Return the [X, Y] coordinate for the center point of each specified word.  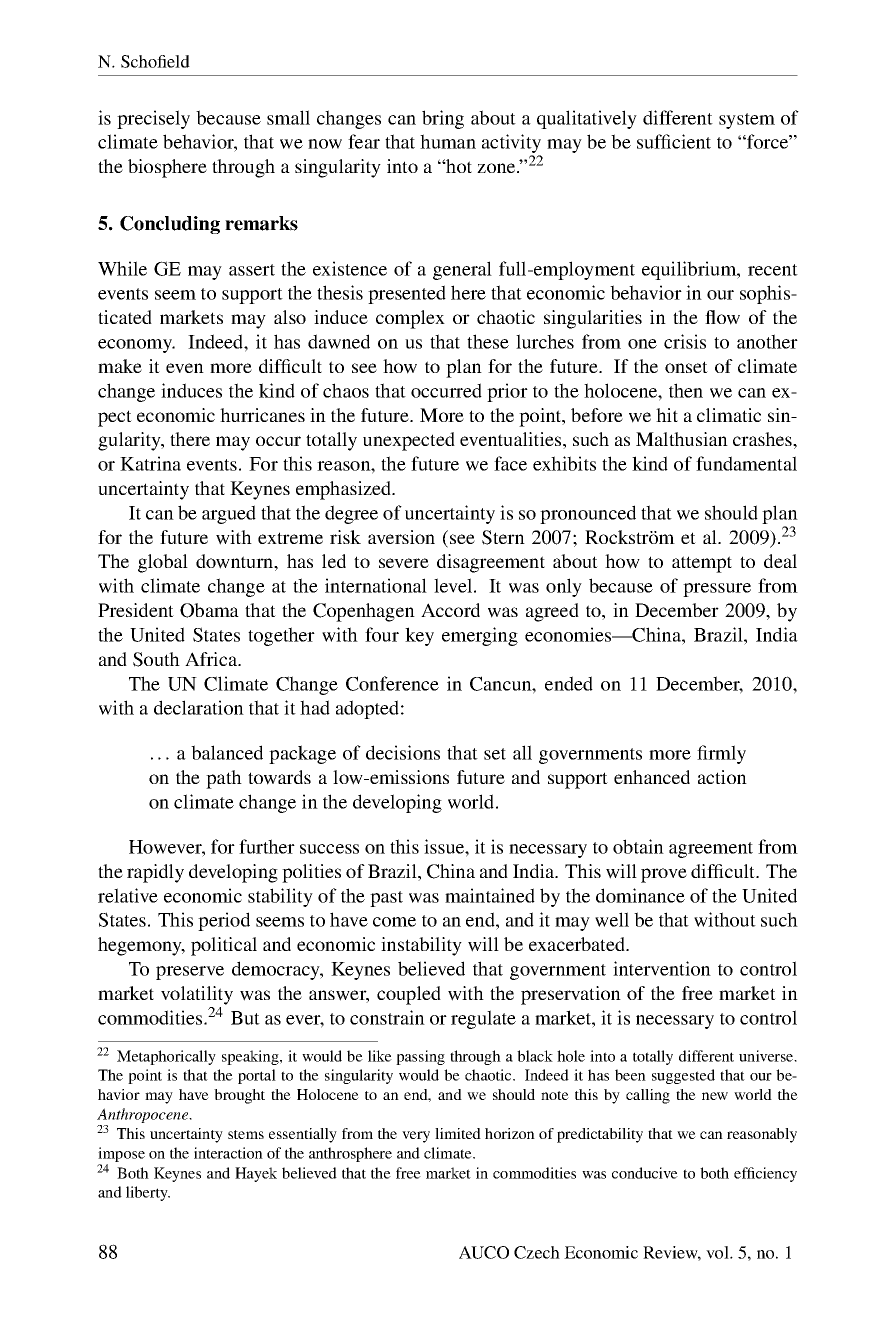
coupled [409, 995]
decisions [403, 752]
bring [443, 119]
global [163, 563]
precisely [153, 119]
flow [722, 317]
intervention [662, 968]
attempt [702, 564]
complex [410, 319]
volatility [197, 995]
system [747, 121]
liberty [148, 1193]
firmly [721, 754]
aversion [401, 537]
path [224, 779]
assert [252, 270]
